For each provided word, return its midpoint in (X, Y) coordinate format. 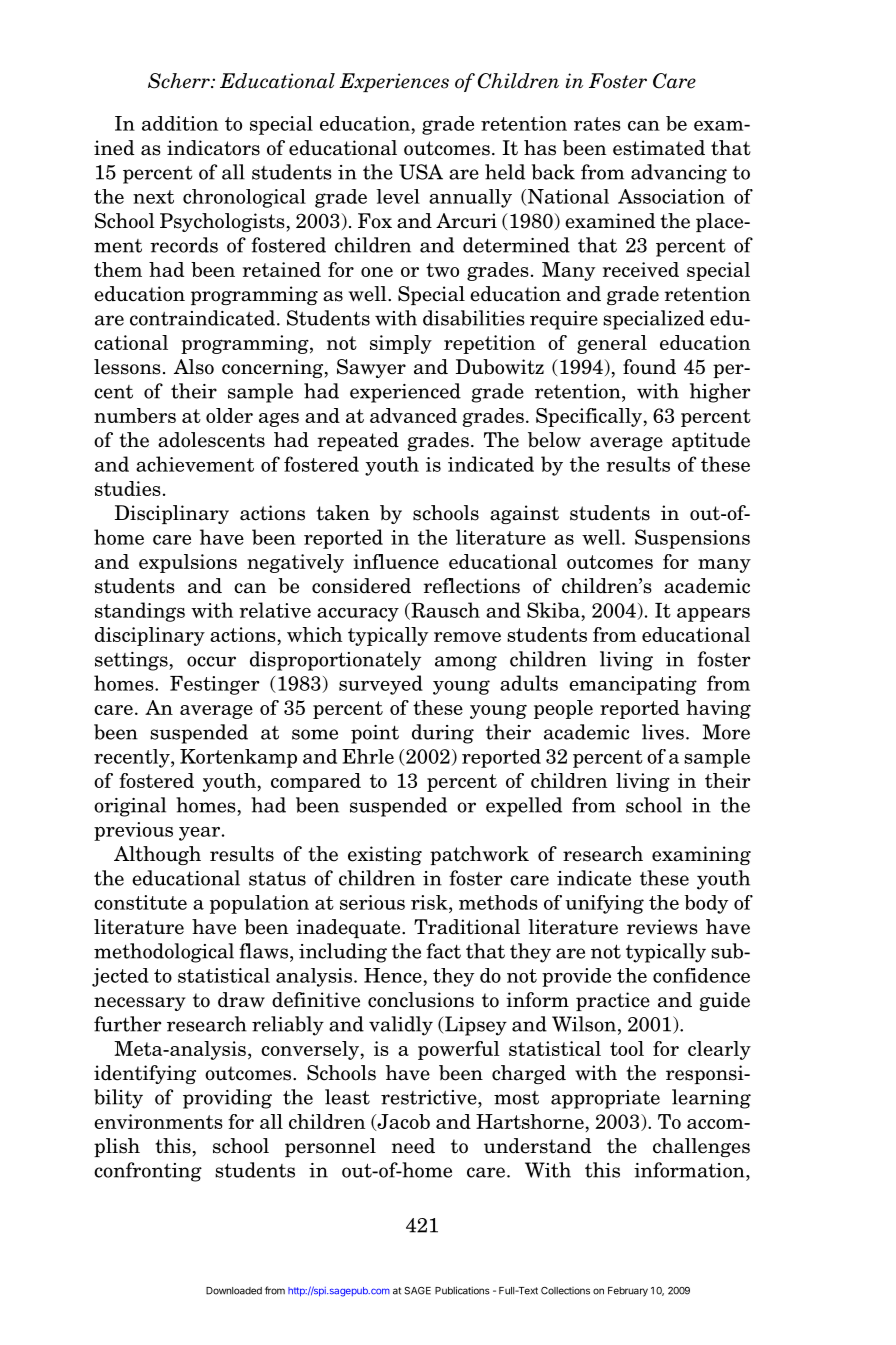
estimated (659, 148)
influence (396, 561)
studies (128, 488)
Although (157, 855)
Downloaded (234, 1291)
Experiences (394, 82)
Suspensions (692, 539)
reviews (662, 927)
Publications (462, 1290)
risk (430, 902)
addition (180, 123)
